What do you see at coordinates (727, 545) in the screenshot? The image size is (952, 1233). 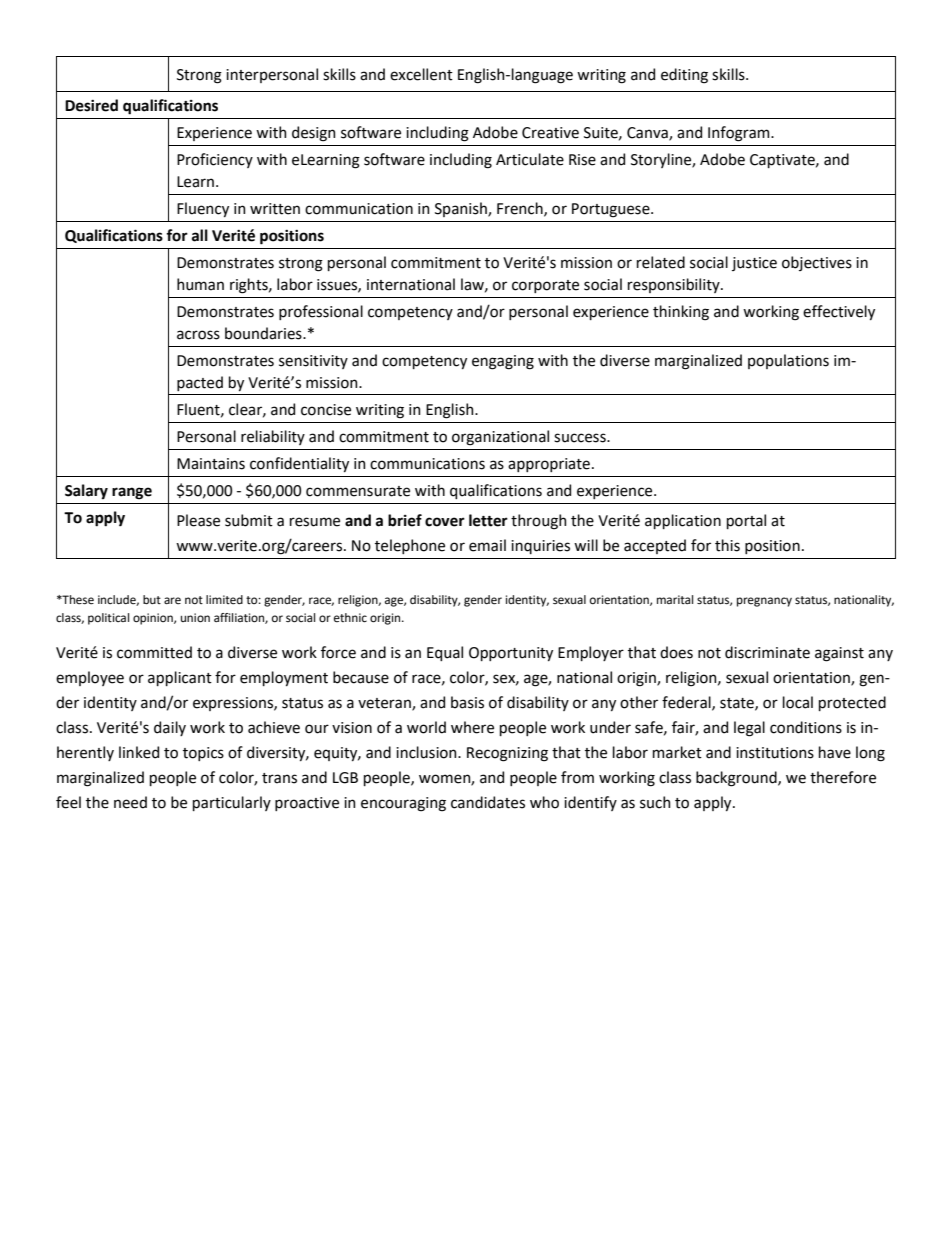 I see `this` at bounding box center [727, 545].
